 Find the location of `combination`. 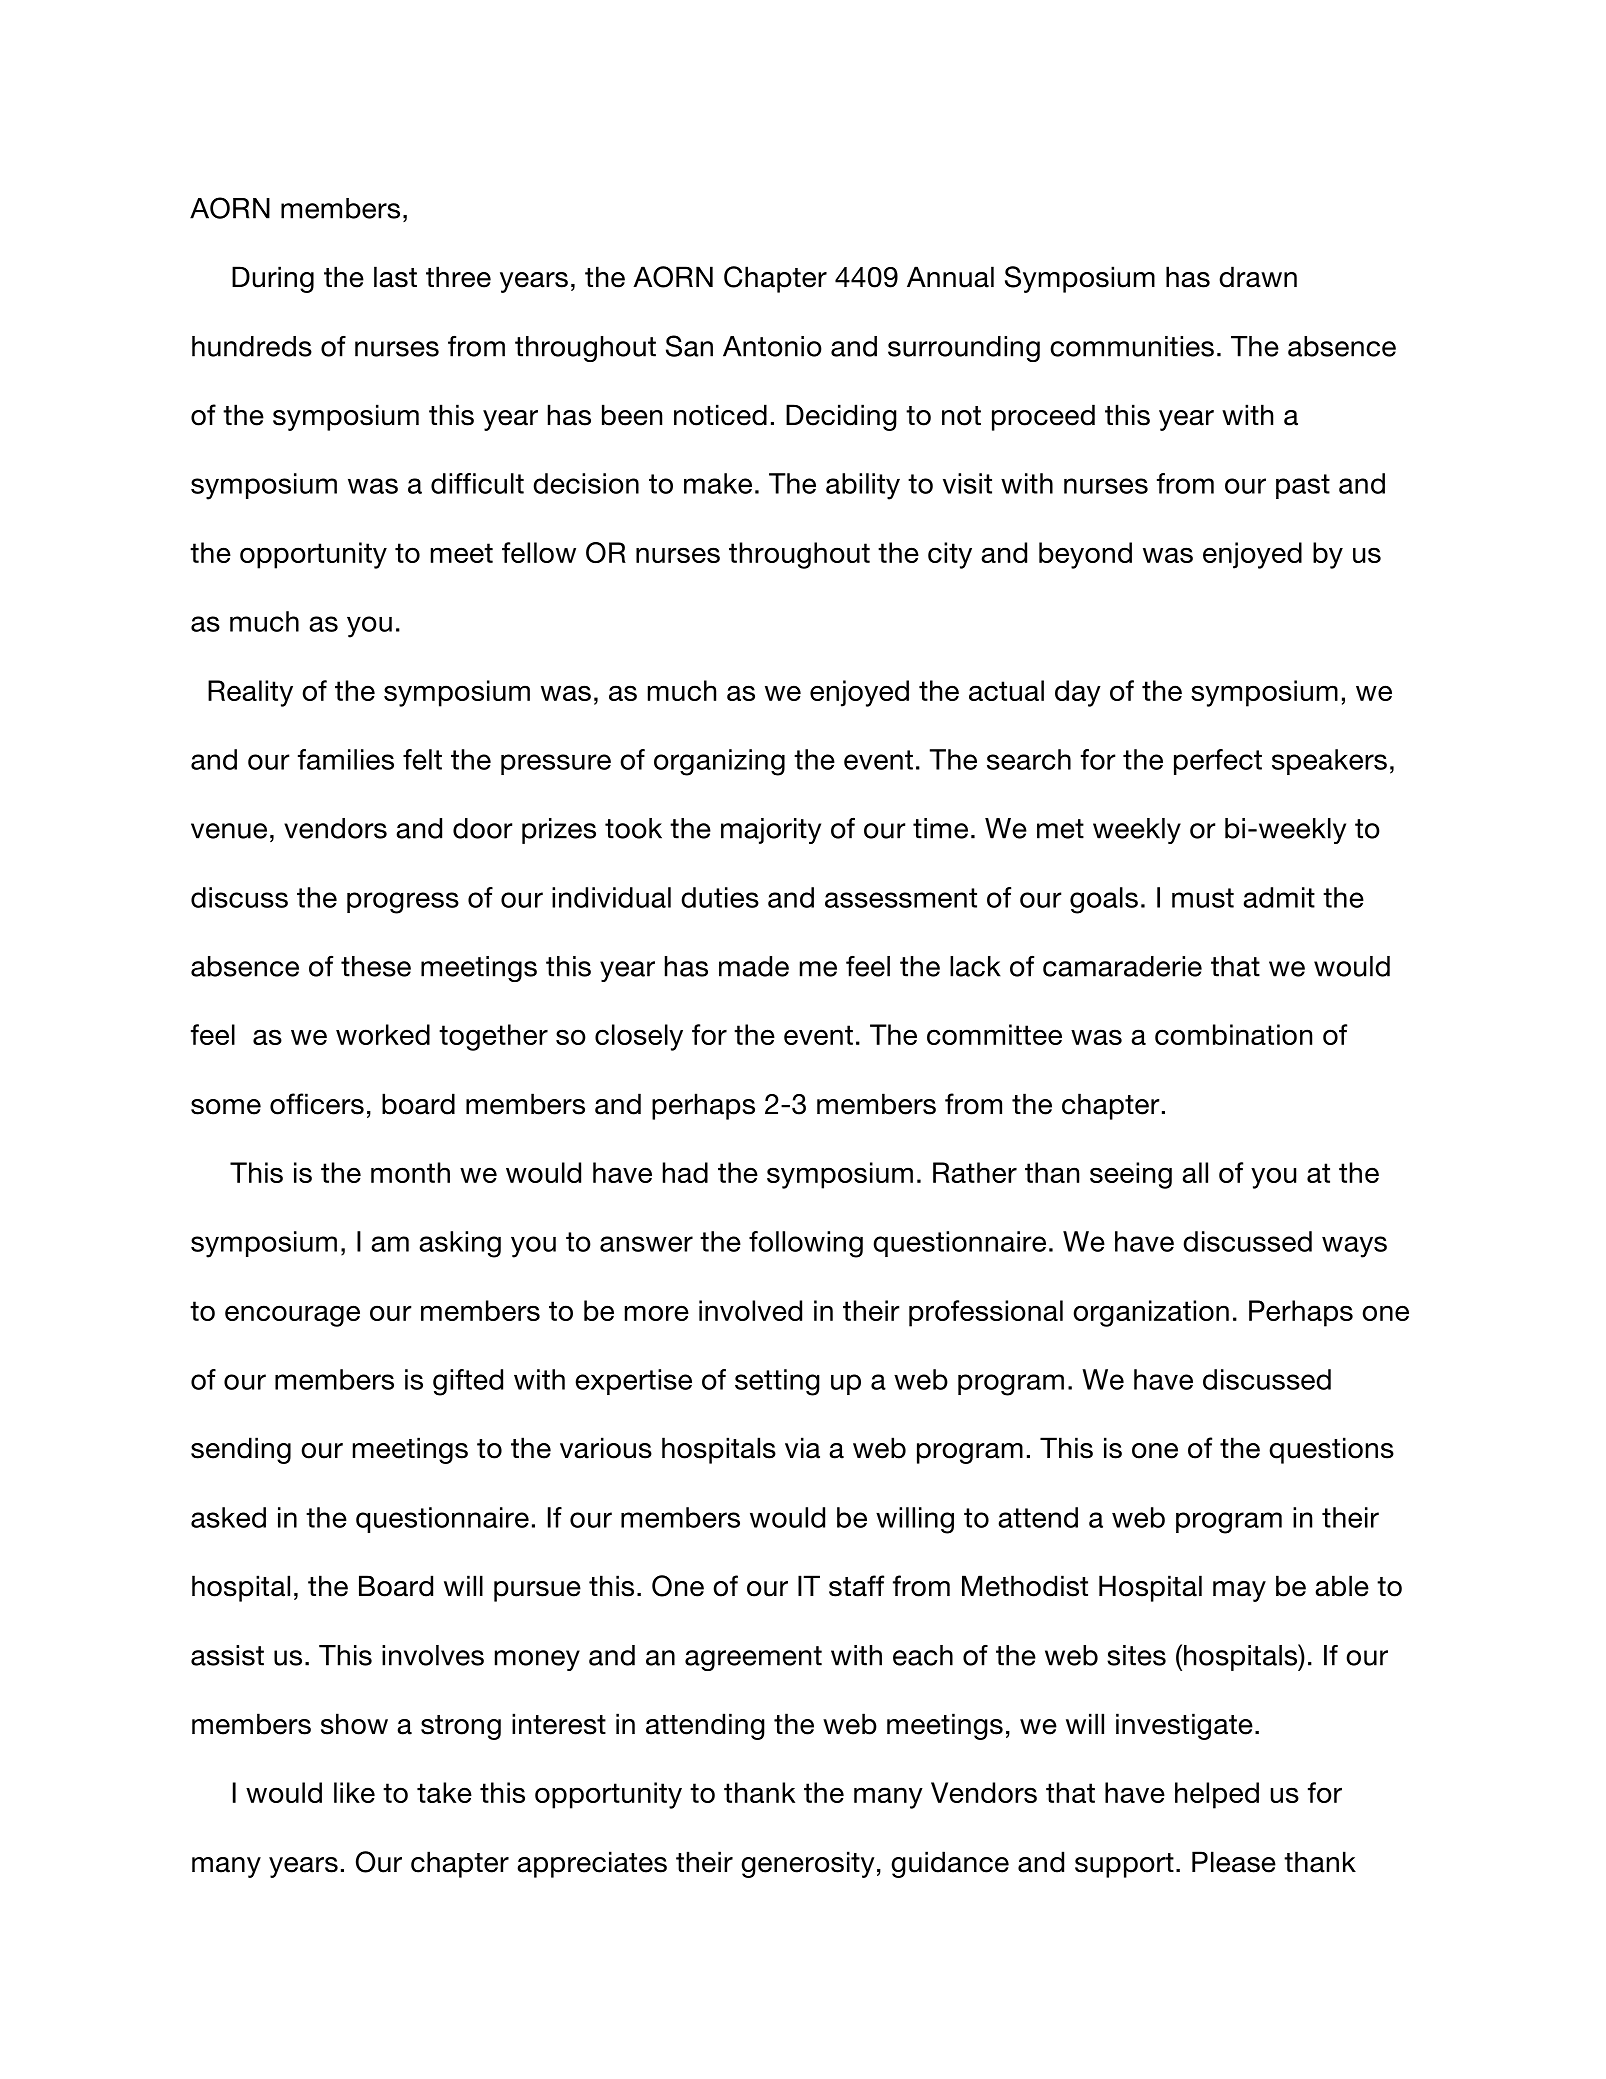

combination is located at coordinates (1233, 1034).
